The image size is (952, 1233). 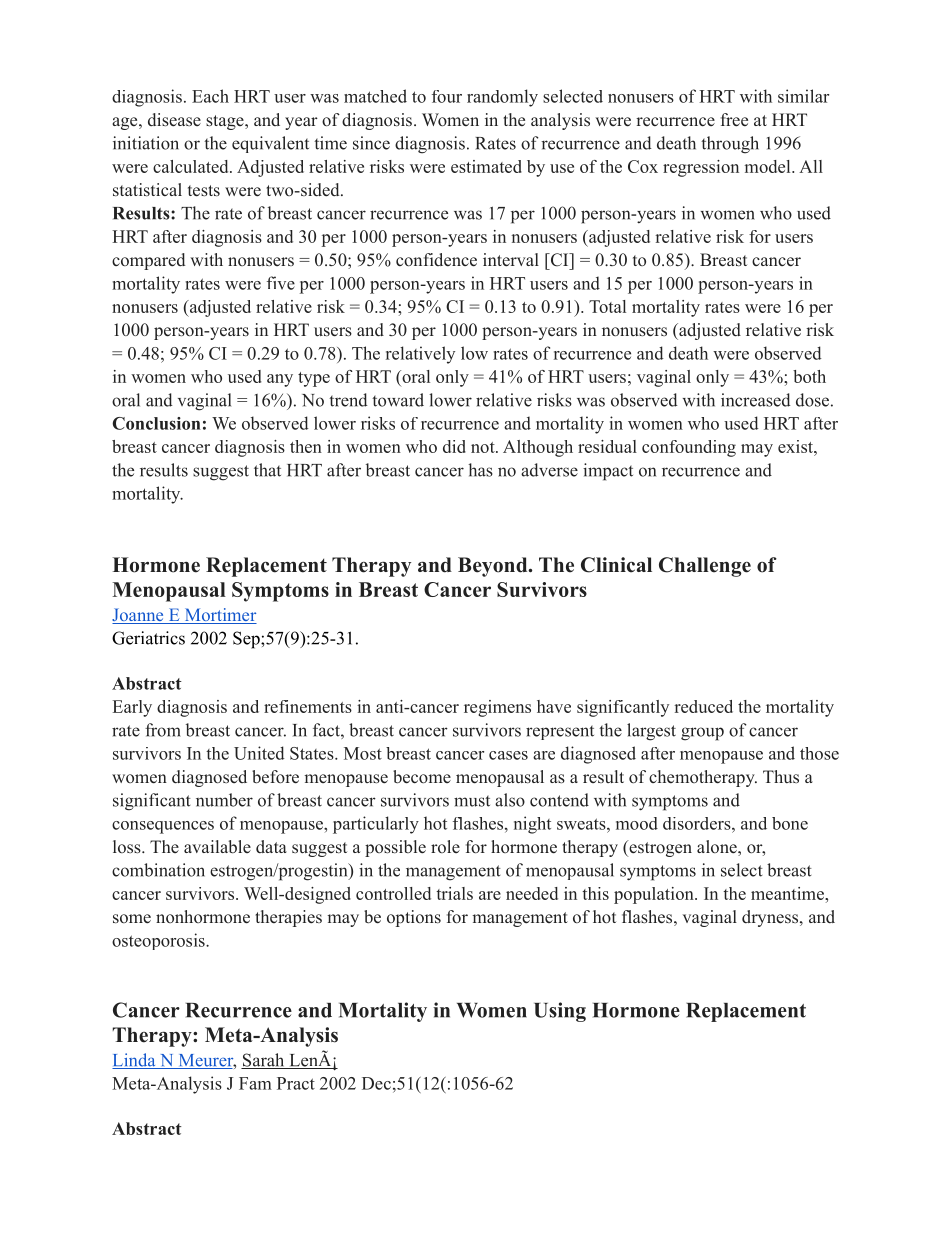 I want to click on free, so click(x=734, y=120).
